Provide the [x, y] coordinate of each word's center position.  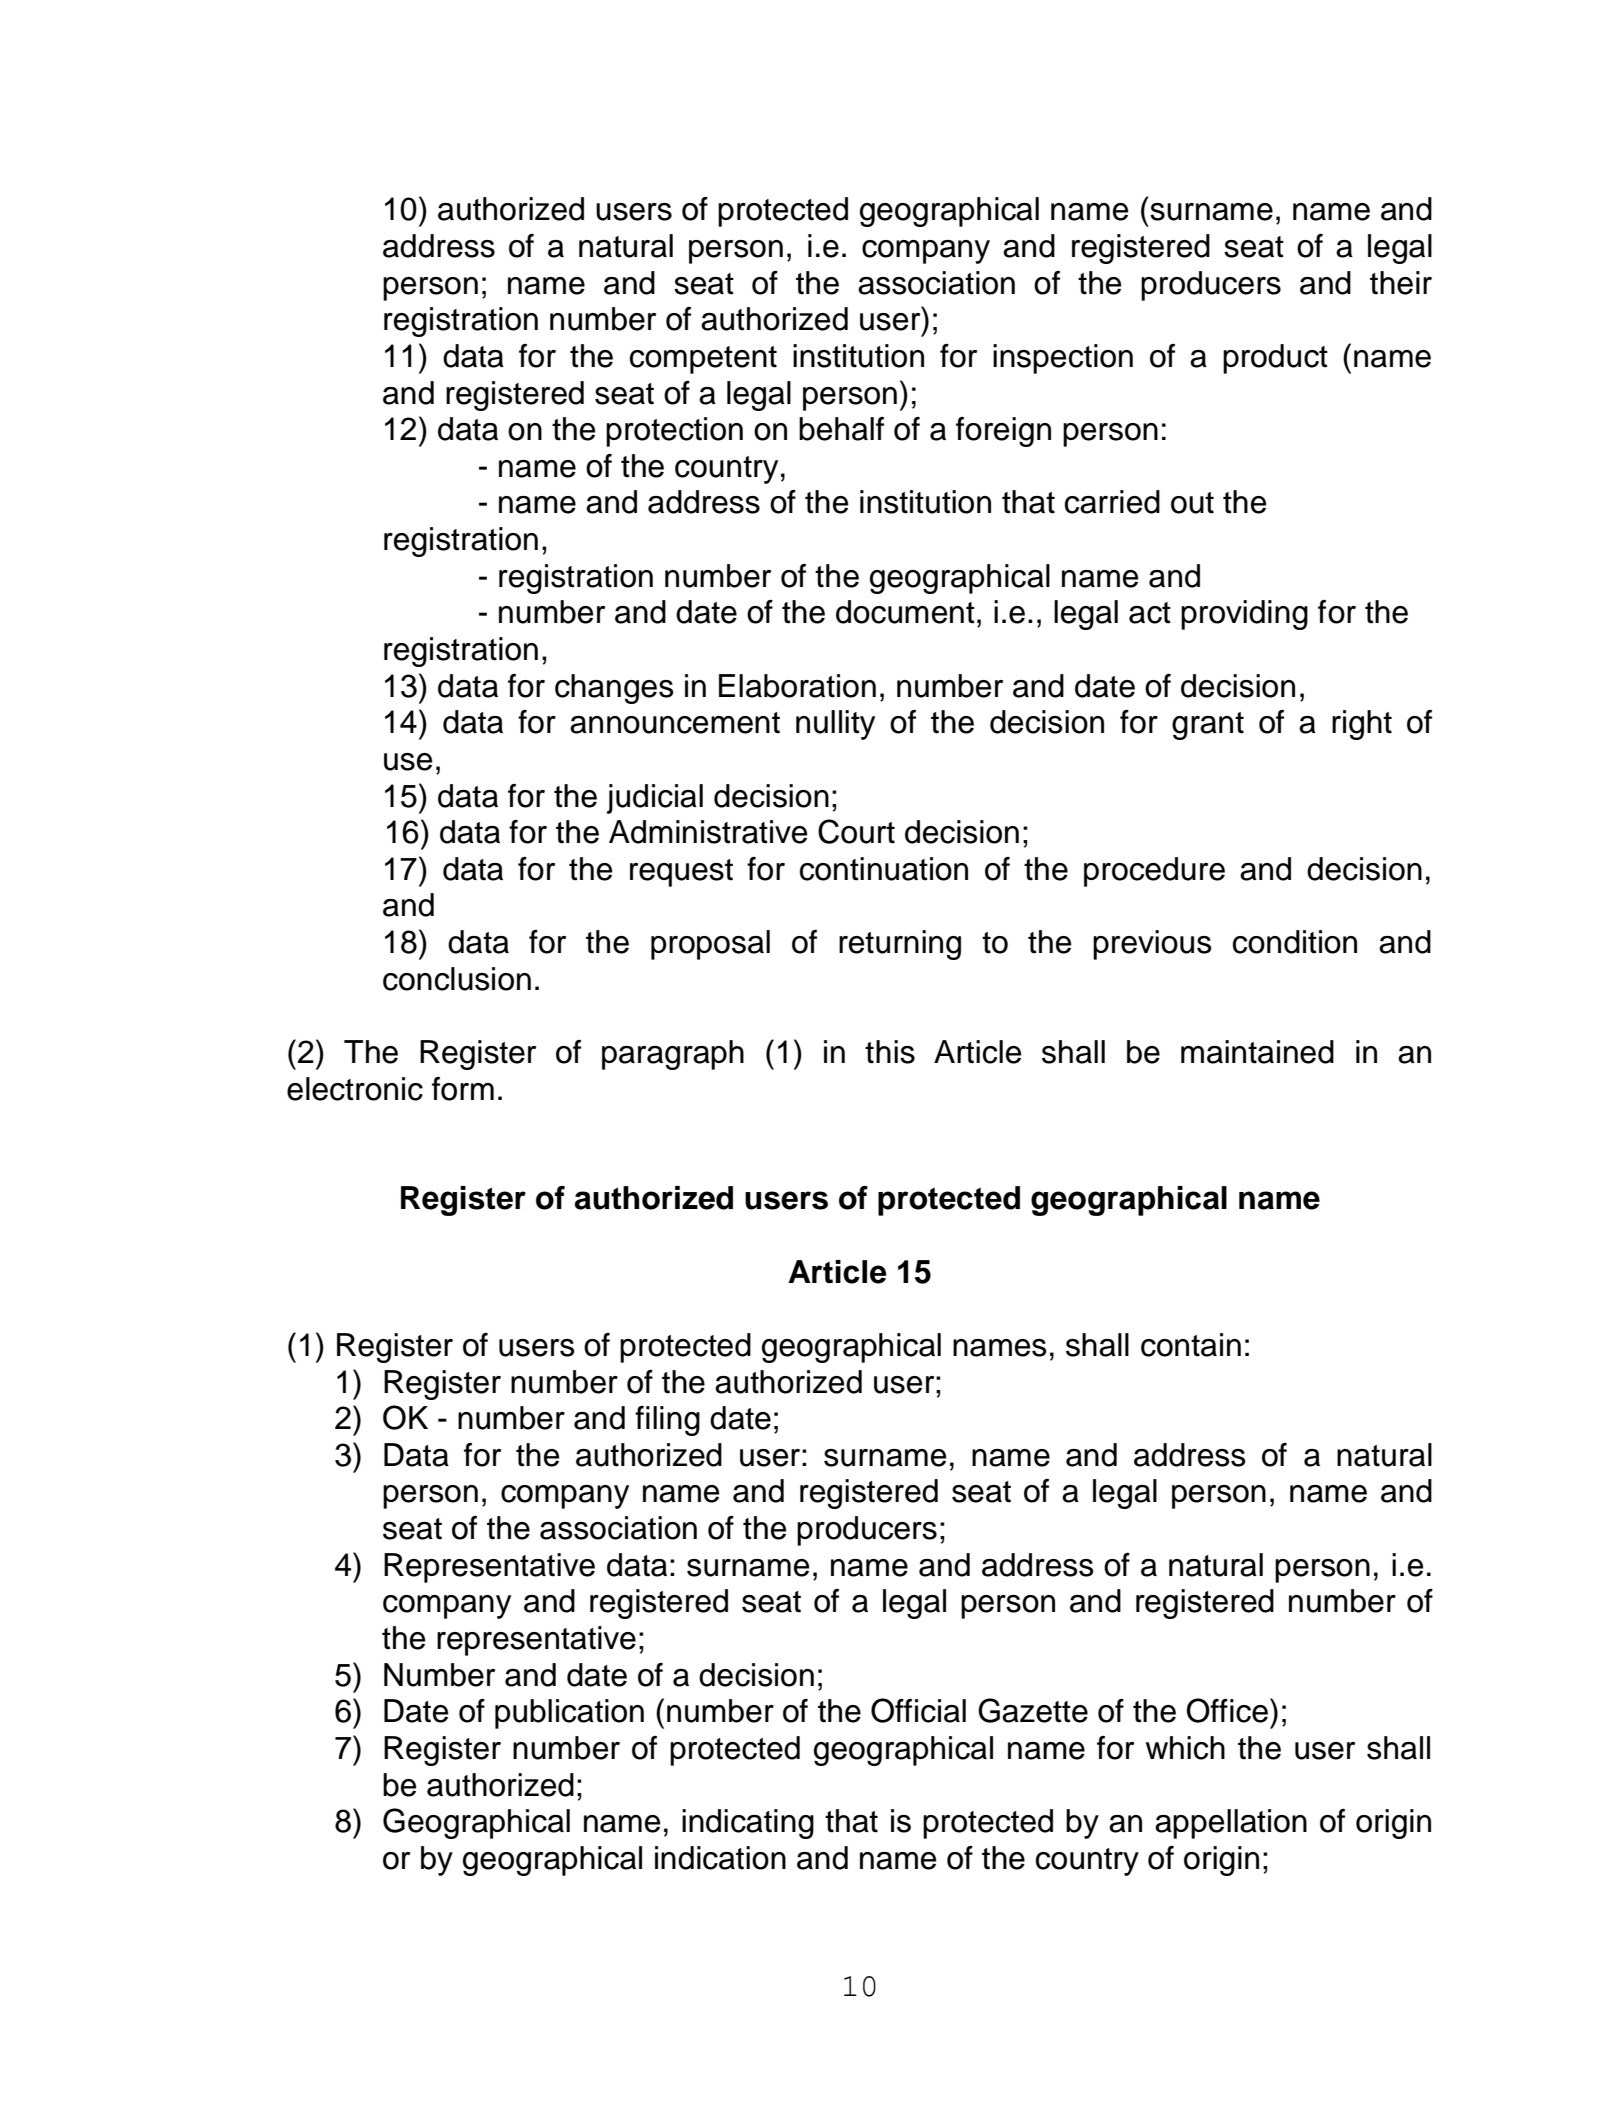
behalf [841, 429]
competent [703, 360]
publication [569, 1714]
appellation [1231, 1824]
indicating [748, 1824]
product [1275, 359]
